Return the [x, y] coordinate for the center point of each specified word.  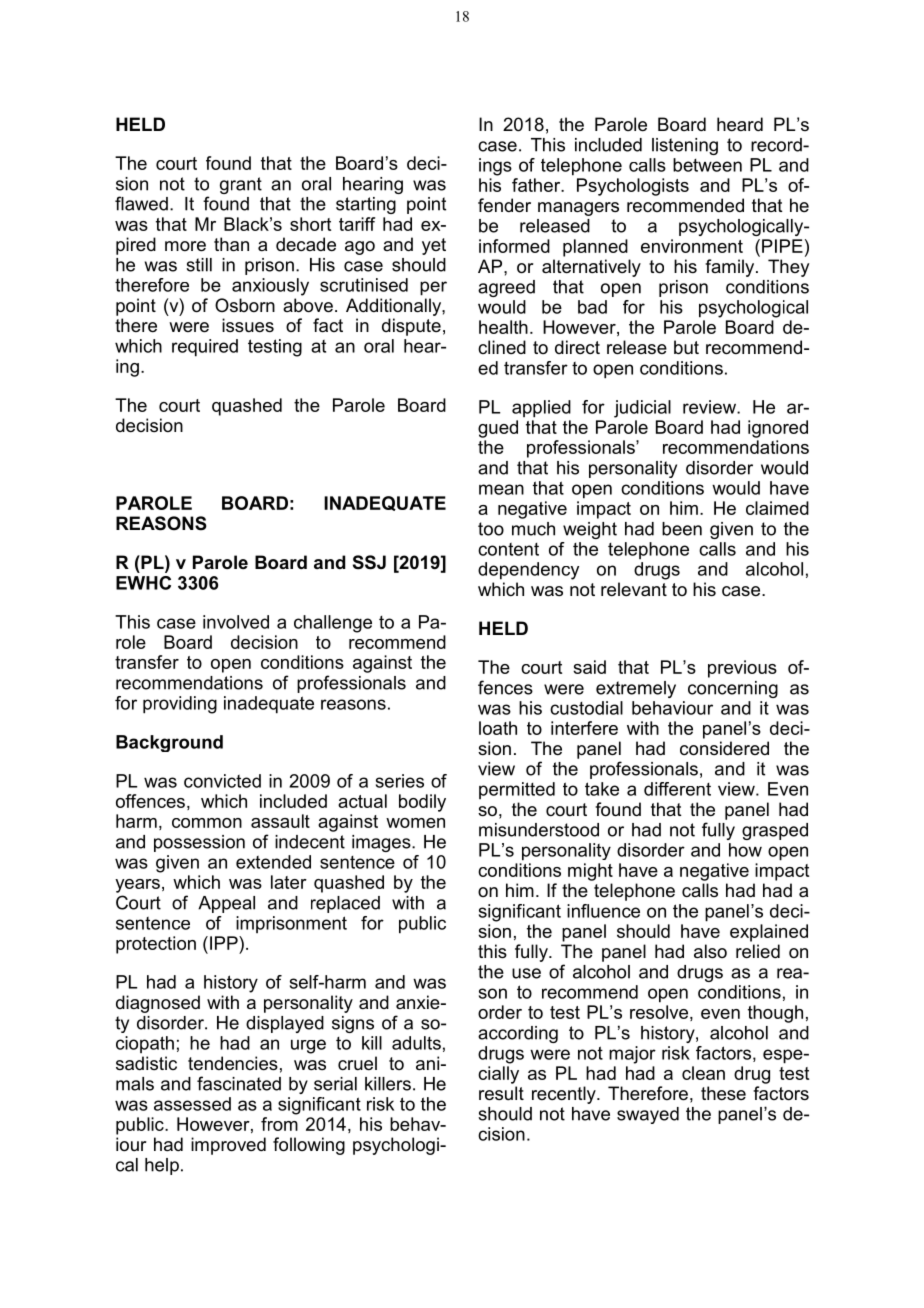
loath [498, 728]
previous [742, 669]
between [707, 165]
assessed [192, 1104]
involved [236, 622]
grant [241, 185]
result [501, 1093]
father [537, 185]
